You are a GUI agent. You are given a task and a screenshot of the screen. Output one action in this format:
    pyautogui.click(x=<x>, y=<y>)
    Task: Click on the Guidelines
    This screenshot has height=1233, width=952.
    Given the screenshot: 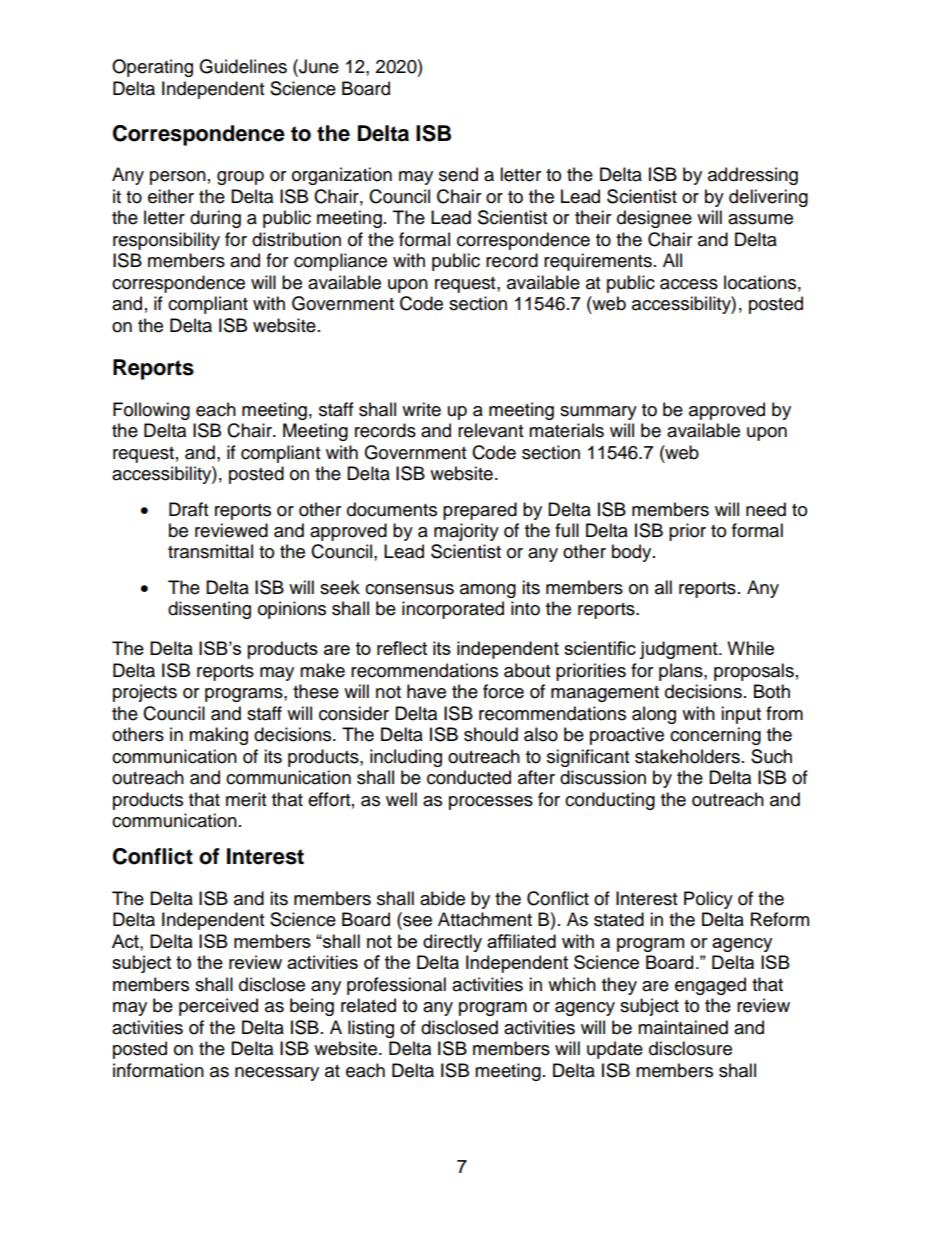 What is the action you would take?
    pyautogui.click(x=243, y=66)
